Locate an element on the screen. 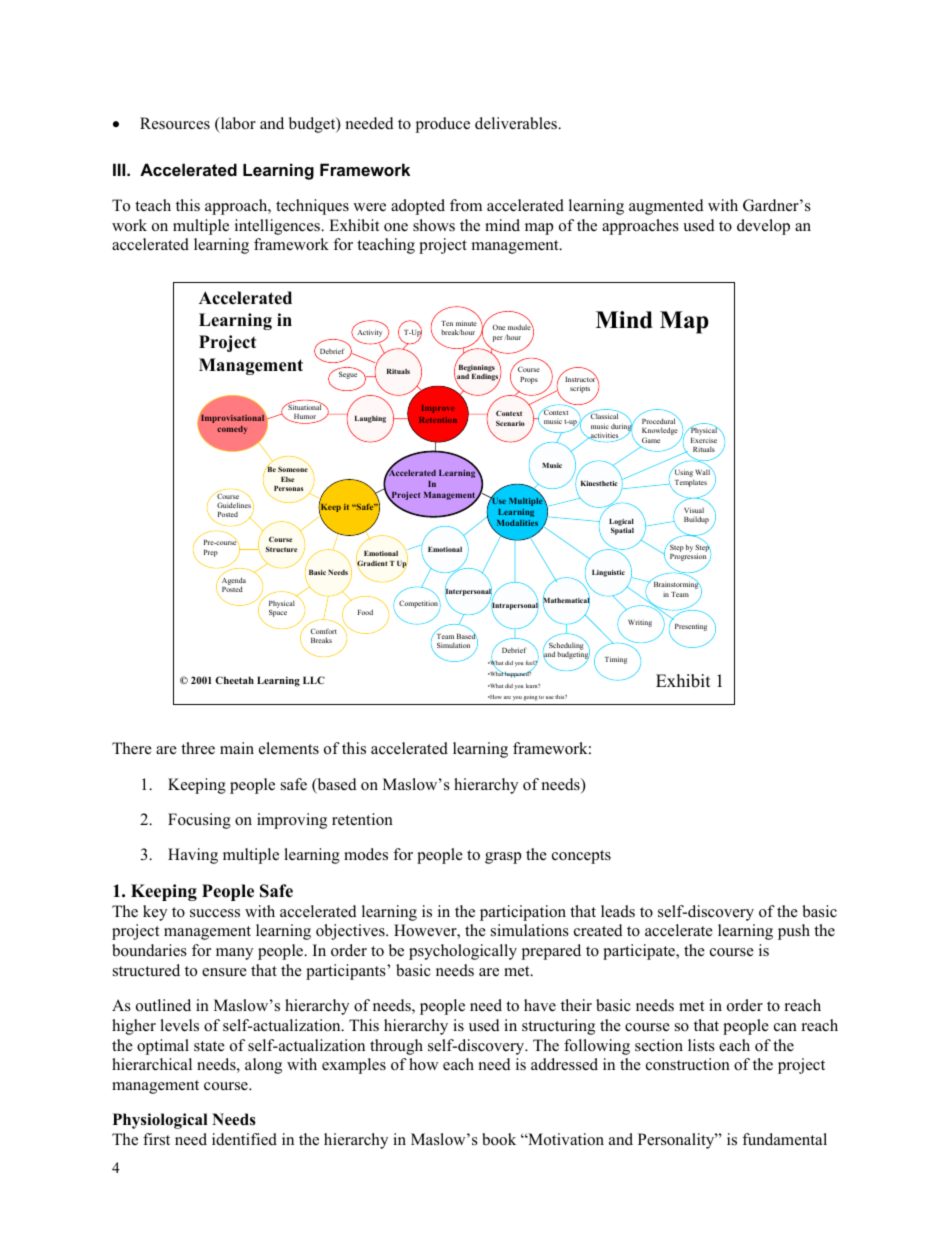 Image resolution: width=952 pixels, height=1233 pixels. identified is located at coordinates (244, 1139).
